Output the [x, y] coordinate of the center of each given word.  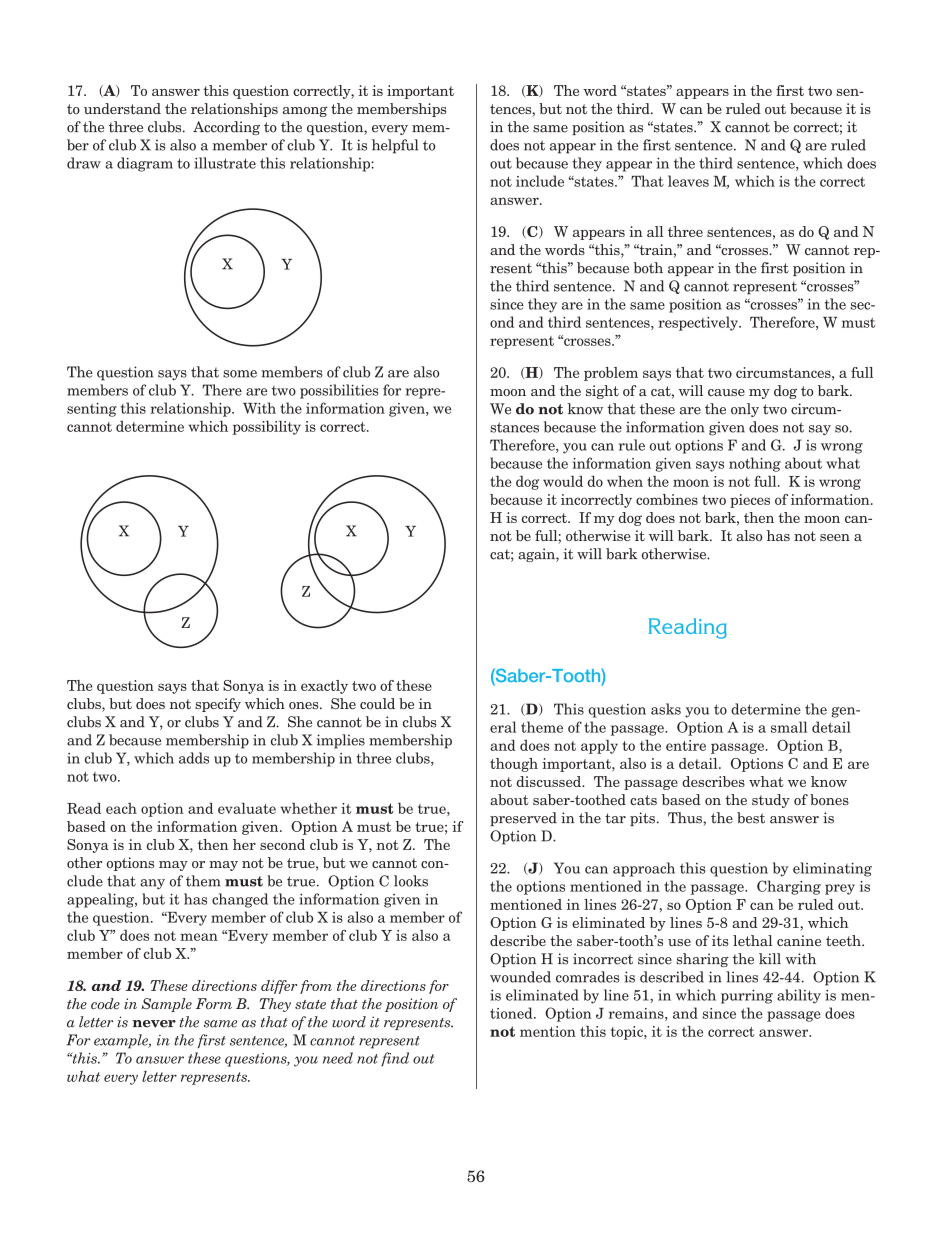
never [154, 1024]
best [751, 818]
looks [411, 881]
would [563, 481]
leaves [688, 181]
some [240, 374]
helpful [395, 146]
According [226, 128]
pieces [750, 501]
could [377, 703]
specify [218, 705]
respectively [699, 323]
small [789, 727]
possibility [267, 427]
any [152, 884]
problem [611, 374]
